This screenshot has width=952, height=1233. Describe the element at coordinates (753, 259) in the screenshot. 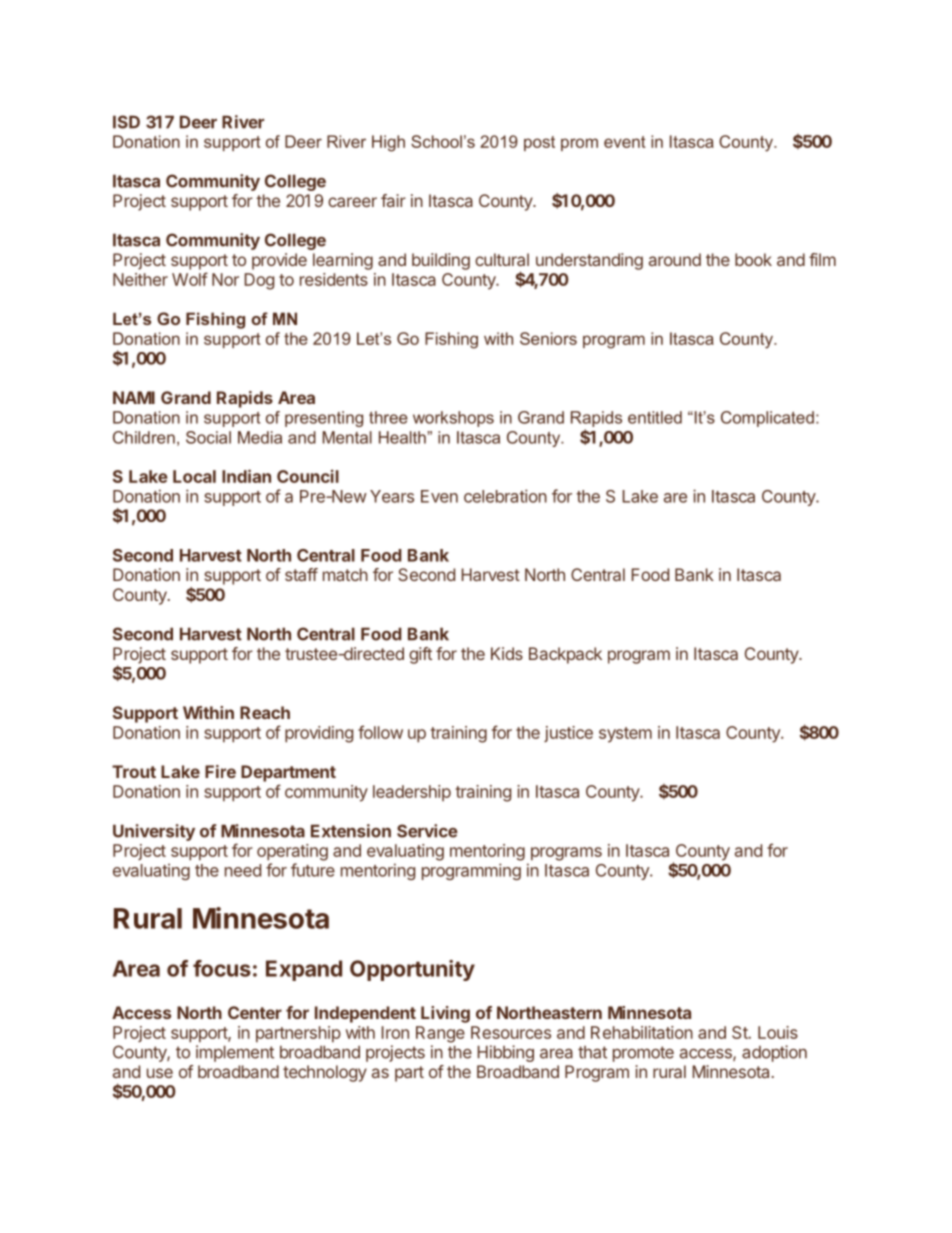

I see `book` at that location.
